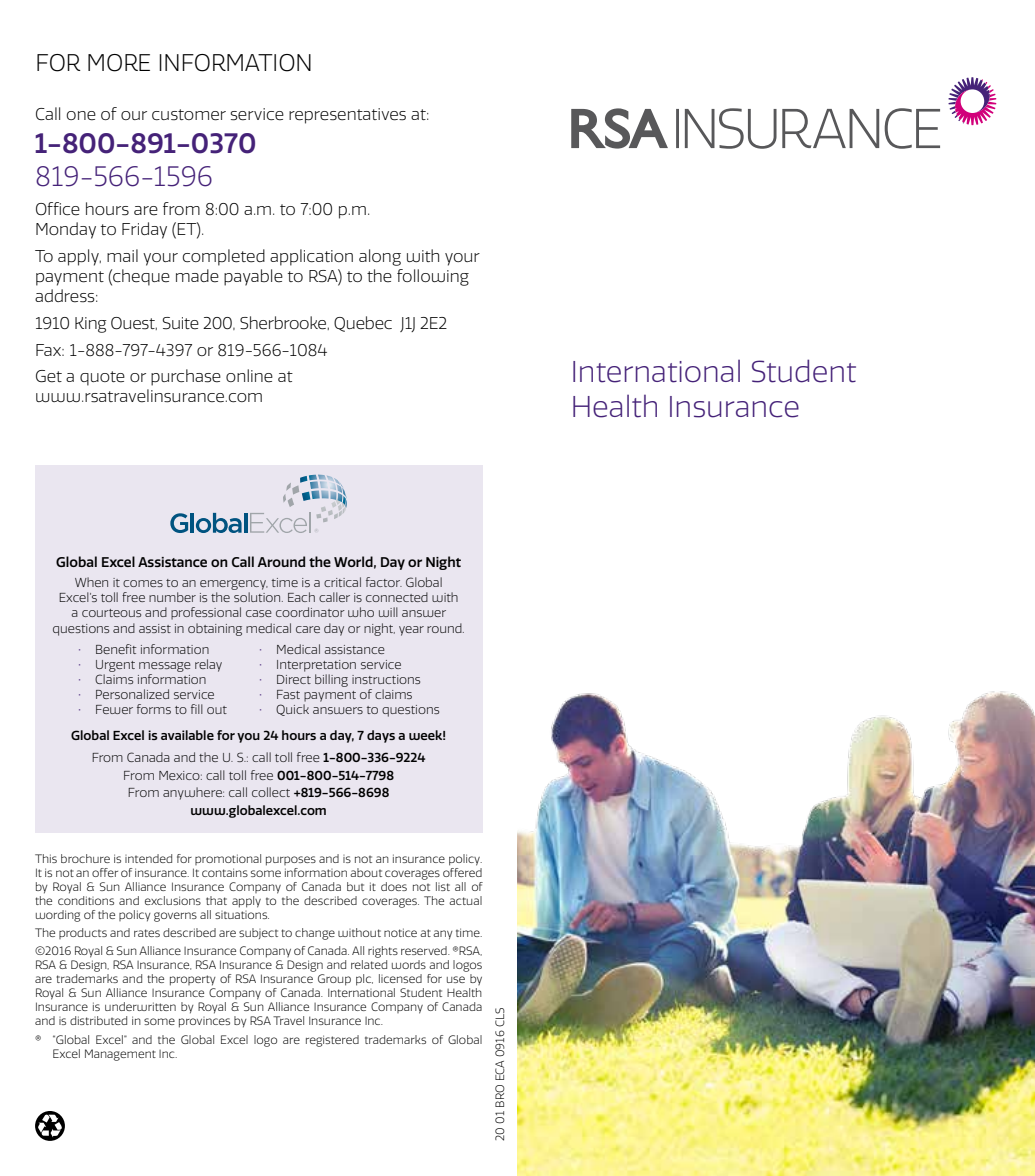  Describe the element at coordinates (347, 116) in the page. I see `representatives` at that location.
